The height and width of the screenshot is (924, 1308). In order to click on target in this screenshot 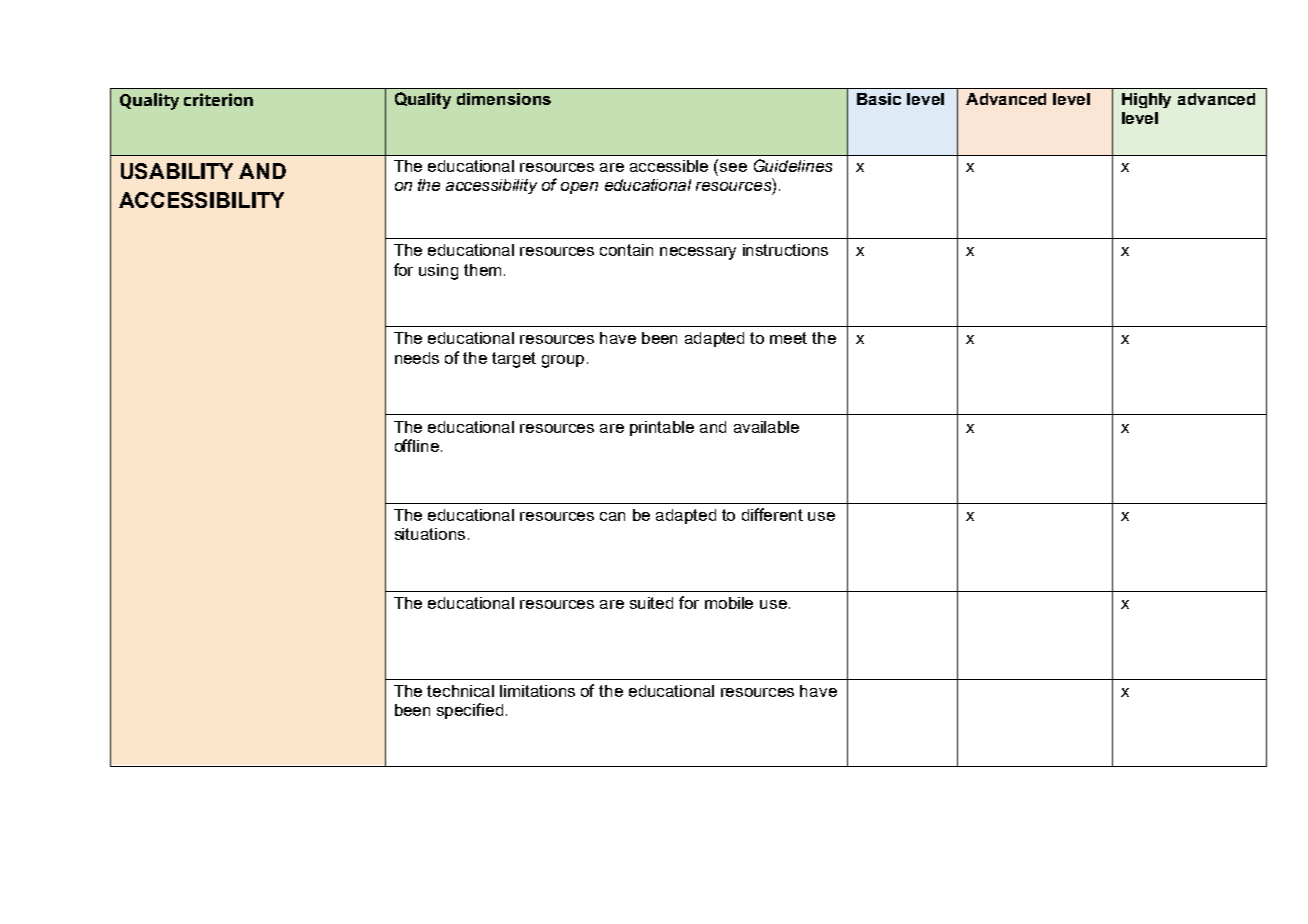, I will do `click(514, 360)`.
